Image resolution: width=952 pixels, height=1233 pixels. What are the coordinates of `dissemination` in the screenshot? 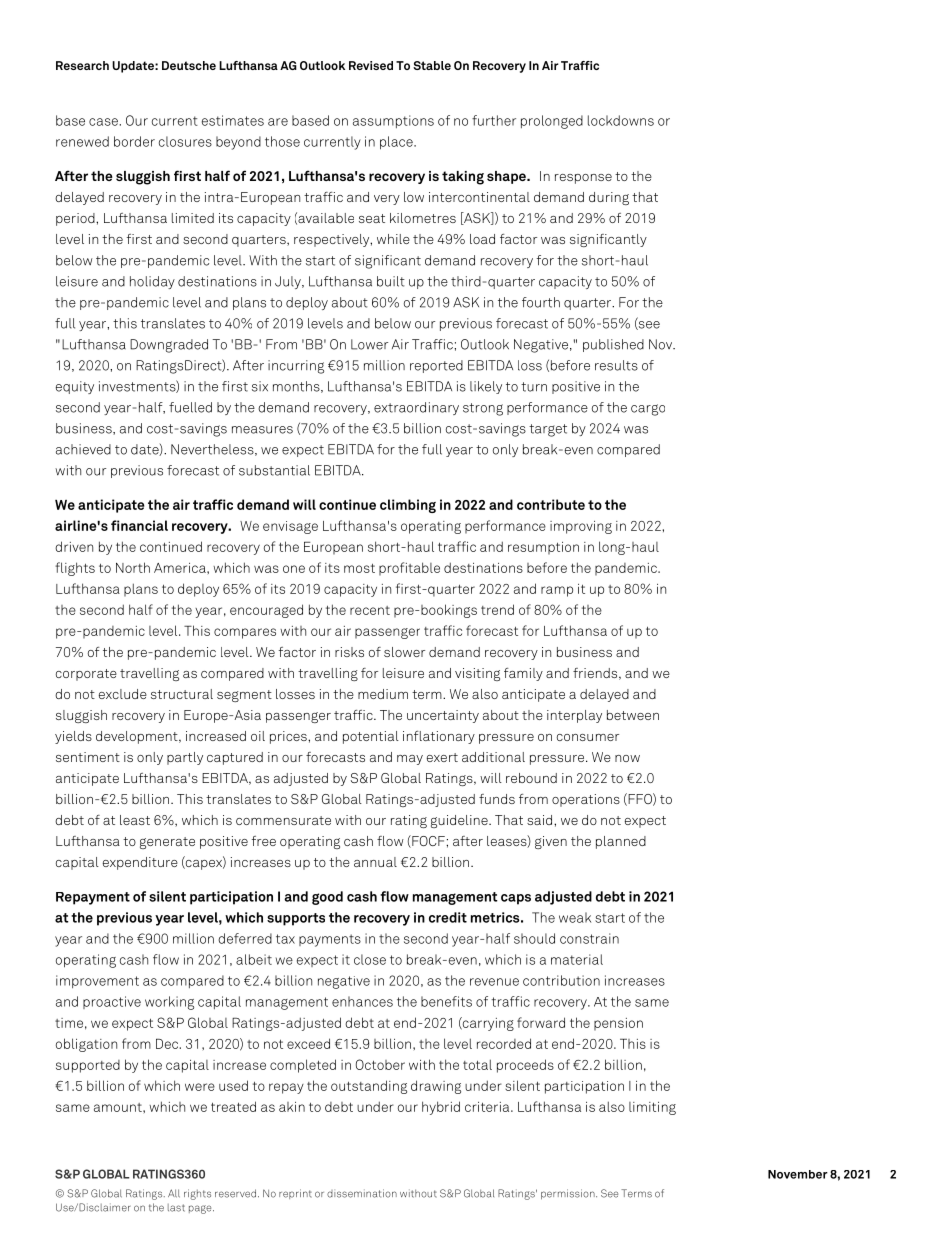 It's located at (362, 1193).
